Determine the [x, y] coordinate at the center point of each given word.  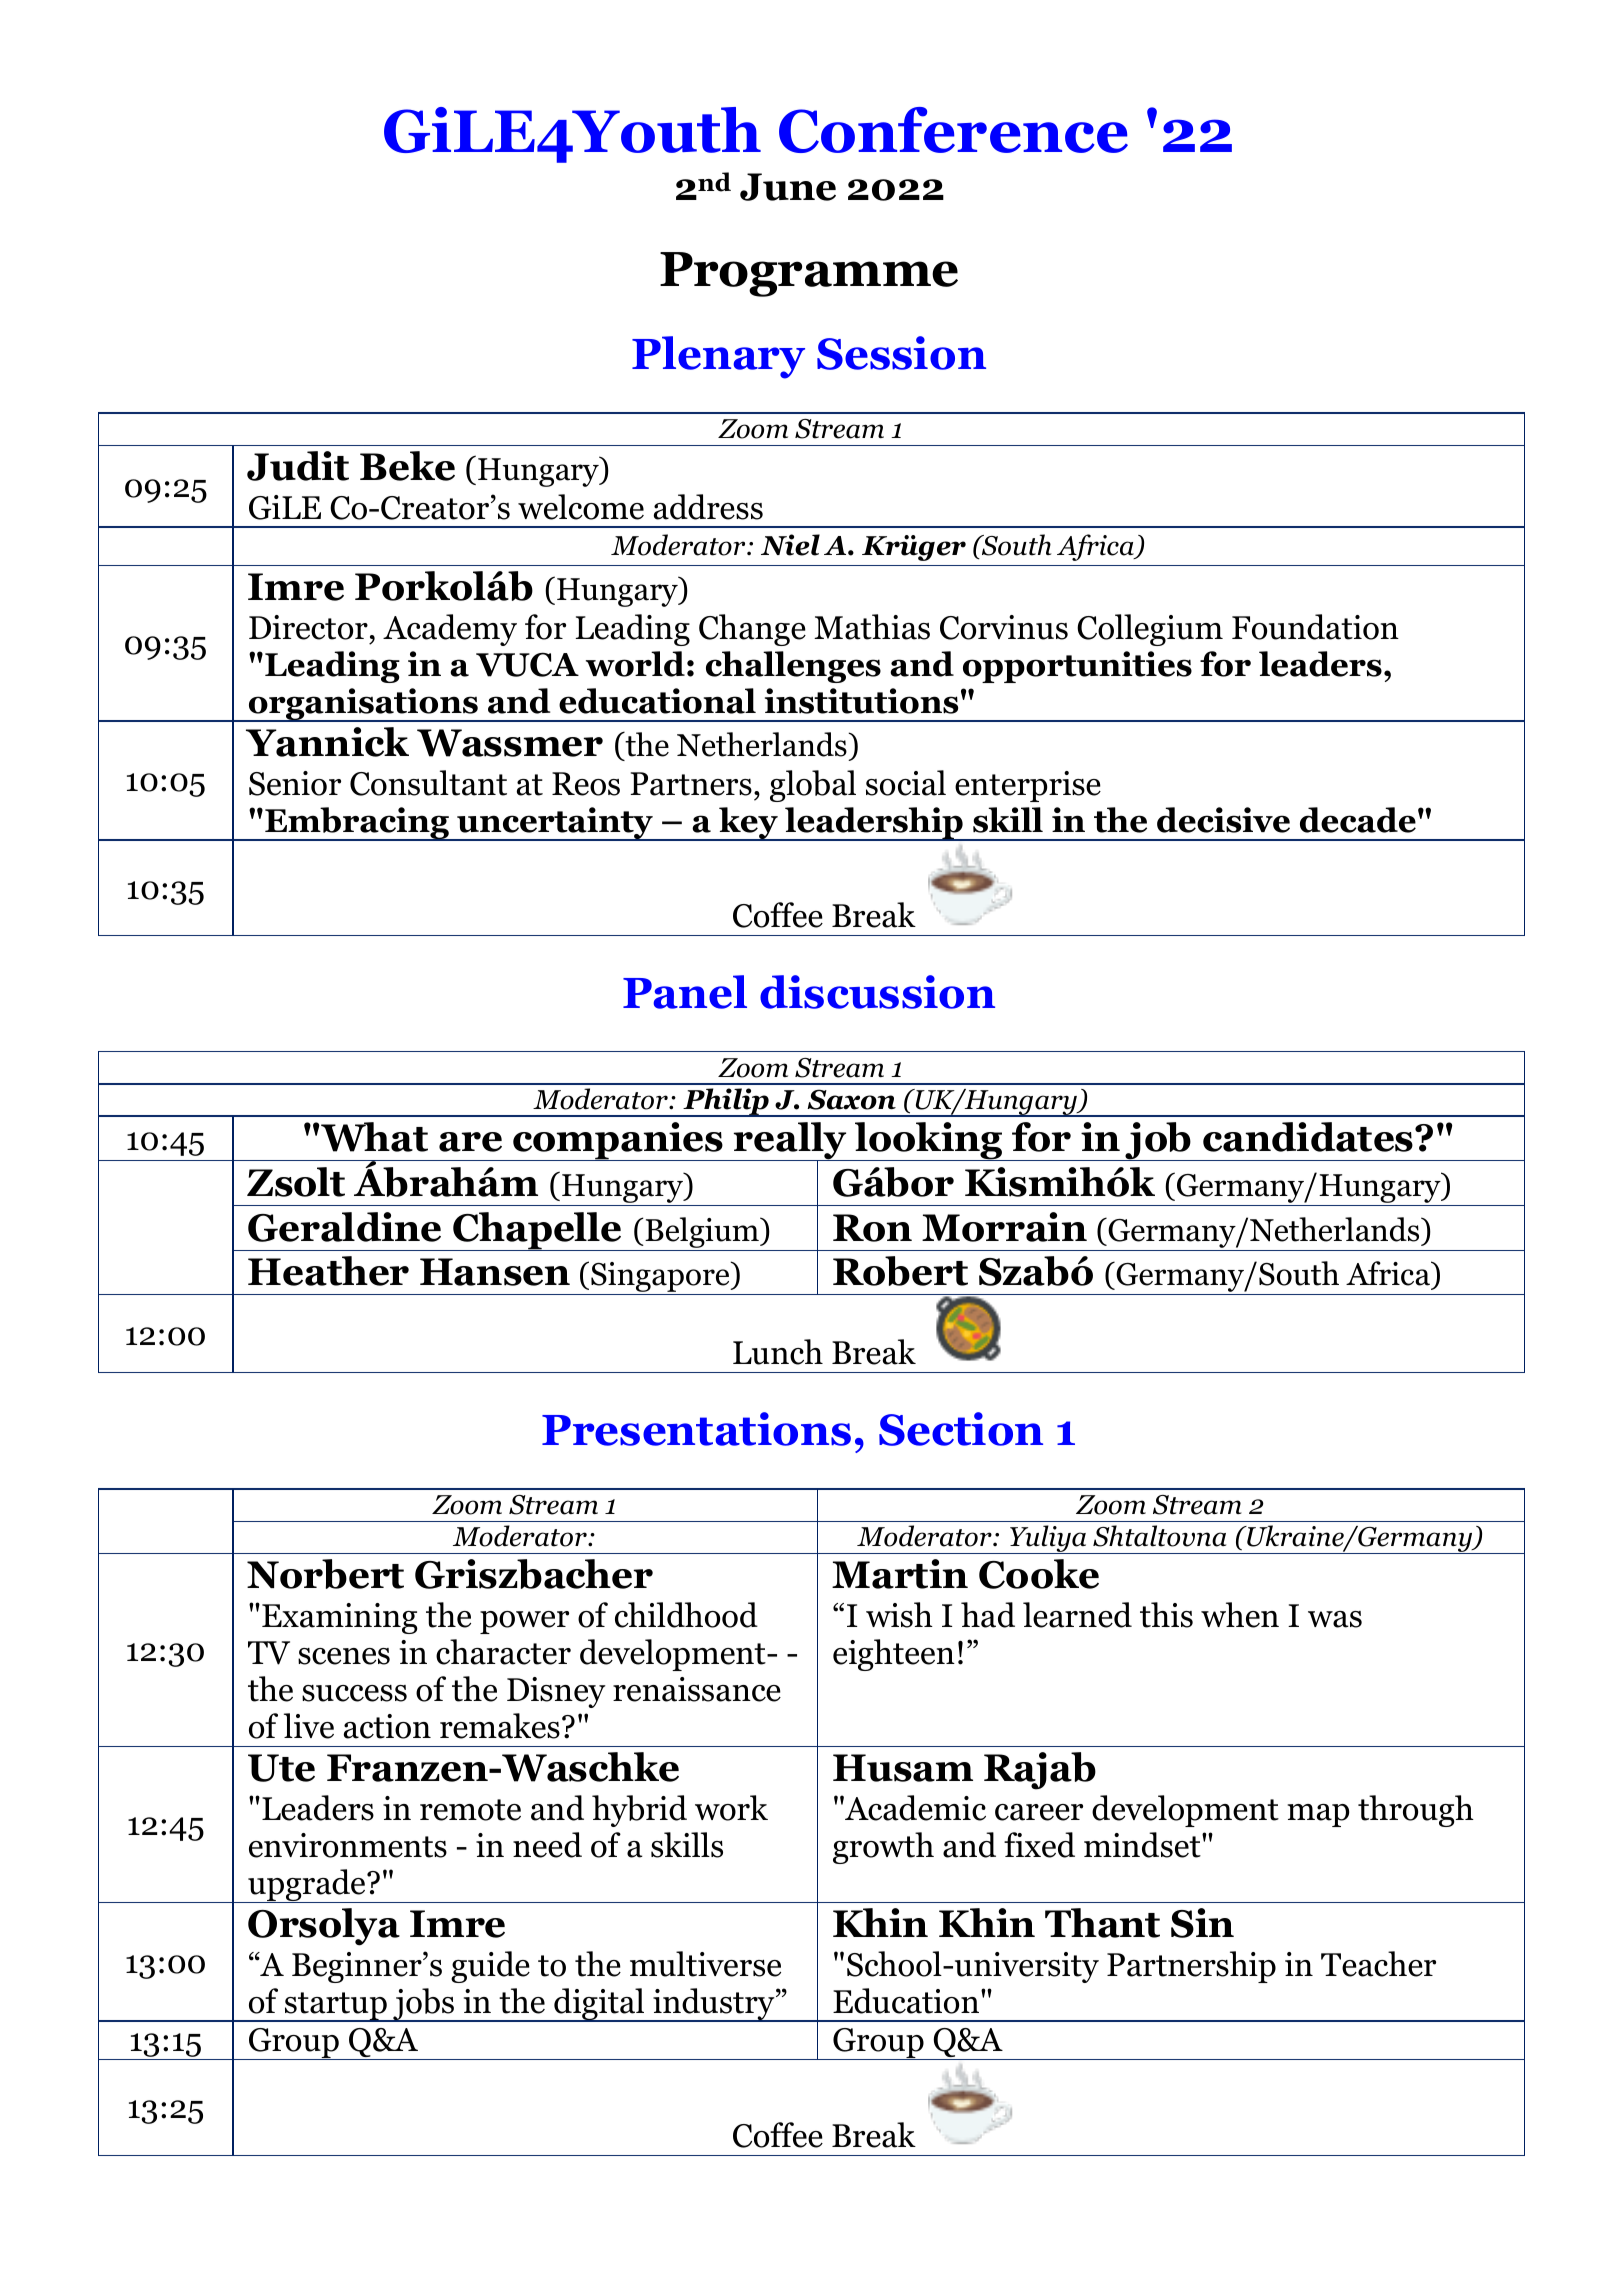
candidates [1309, 1137]
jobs [423, 2005]
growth [883, 1848]
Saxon [851, 1099]
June [788, 187]
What [374, 1137]
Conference [953, 130]
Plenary [718, 357]
